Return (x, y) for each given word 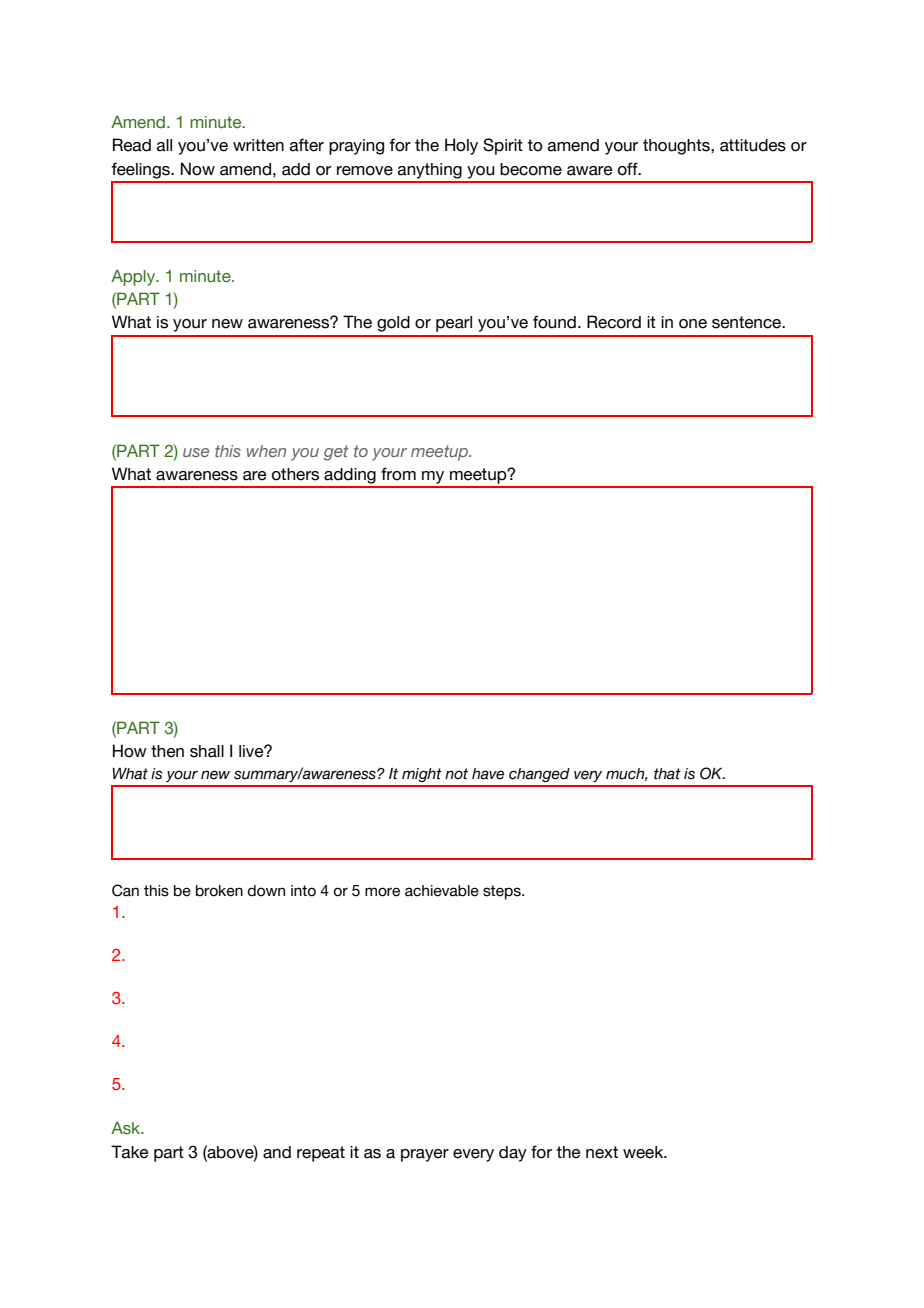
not (456, 774)
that (667, 774)
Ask (127, 1128)
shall (207, 751)
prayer (425, 1155)
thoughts (677, 147)
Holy (461, 146)
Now (198, 169)
